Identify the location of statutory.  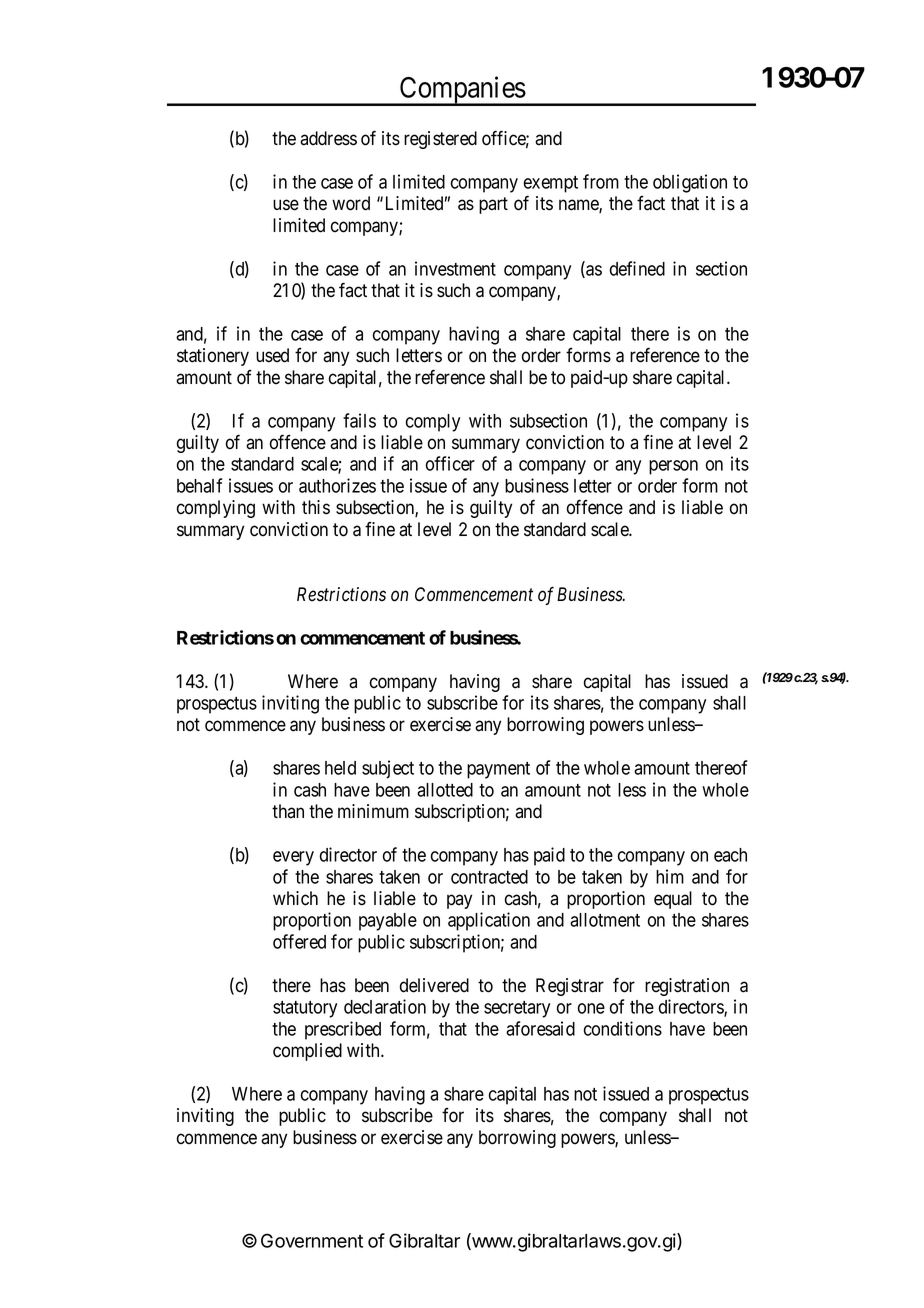
(305, 1009).
